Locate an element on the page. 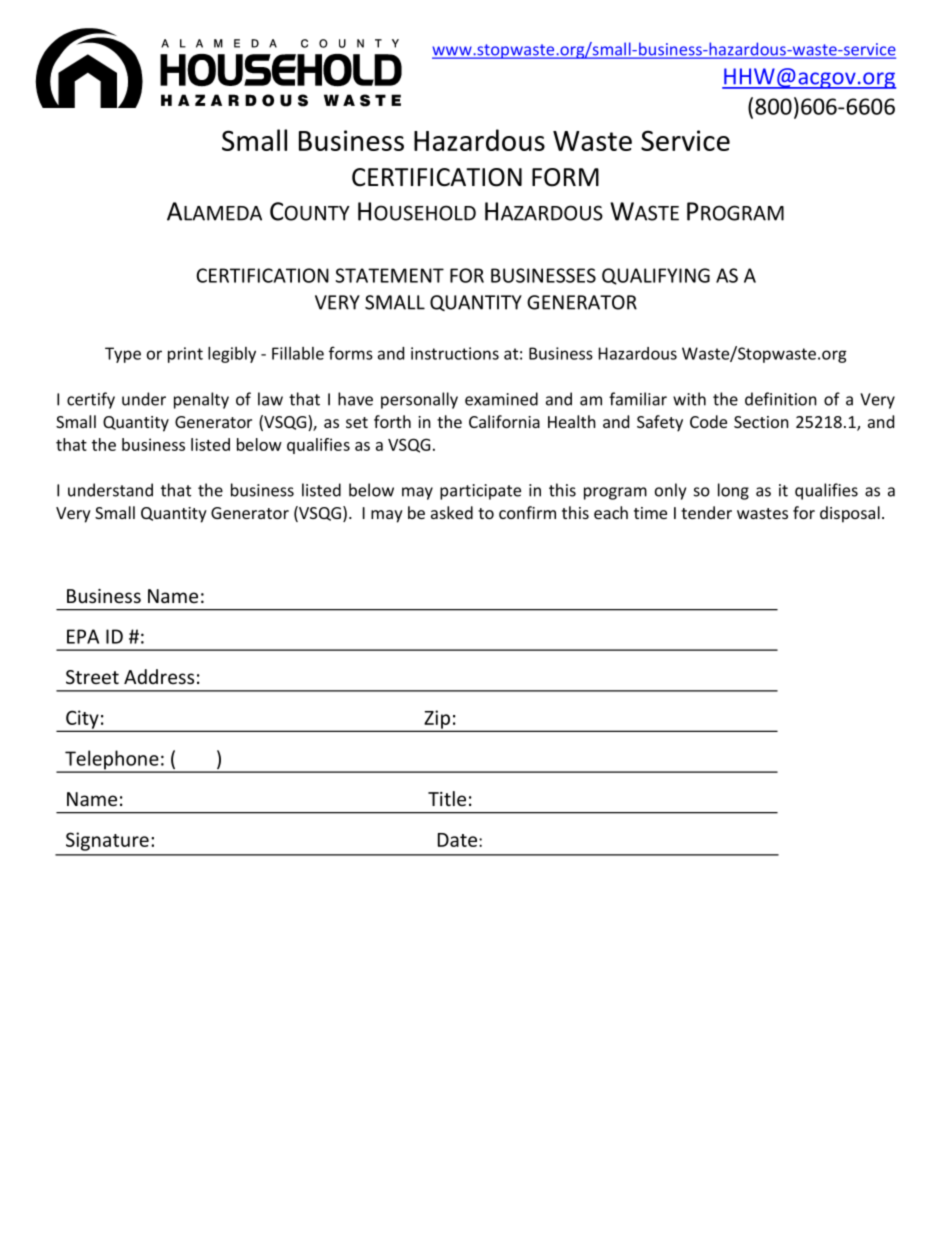 The height and width of the document is (1233, 952). Signature is located at coordinates (107, 841).
